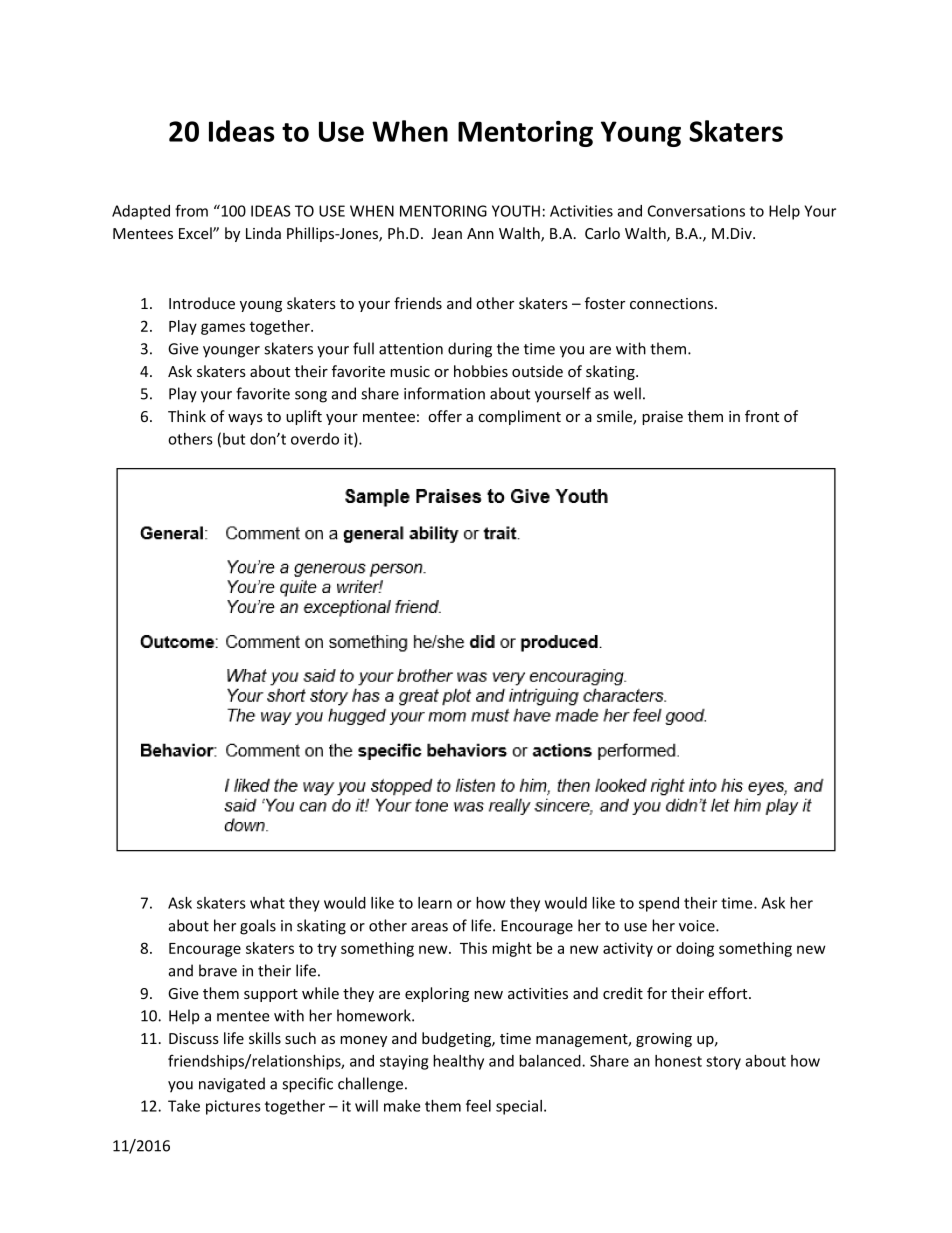  Describe the element at coordinates (267, 903) in the document. I see `what` at that location.
